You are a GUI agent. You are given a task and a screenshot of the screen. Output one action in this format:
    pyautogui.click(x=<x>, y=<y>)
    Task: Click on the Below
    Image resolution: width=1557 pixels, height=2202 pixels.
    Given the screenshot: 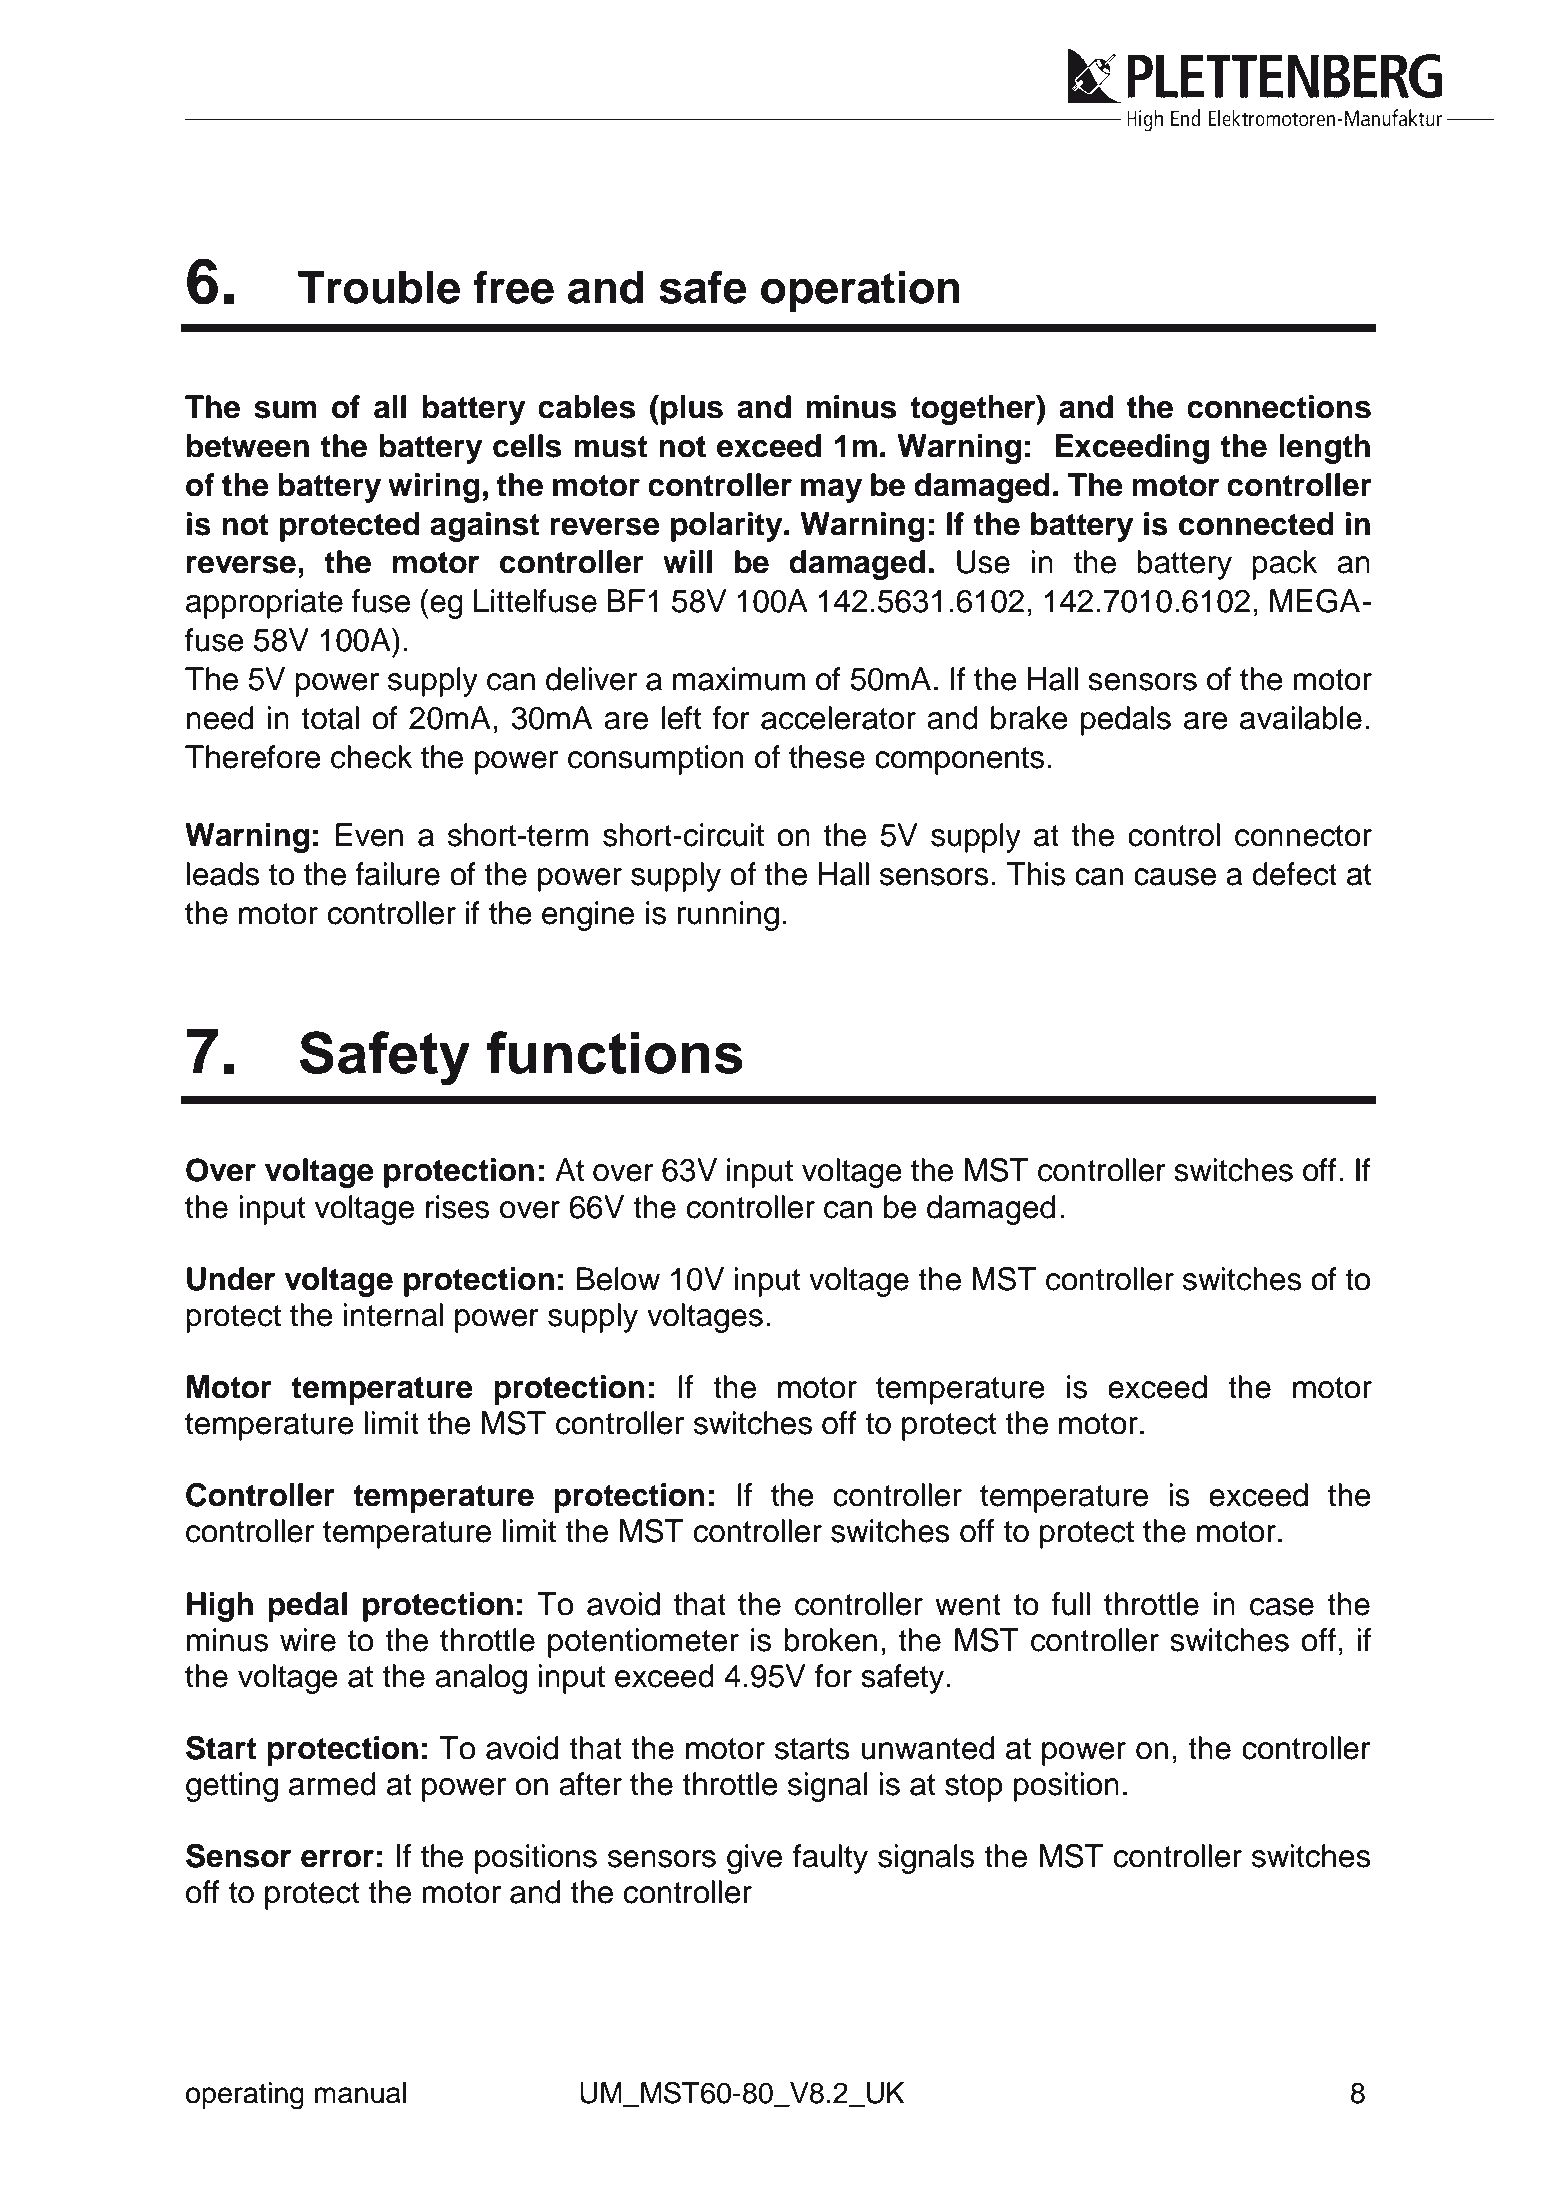 What is the action you would take?
    pyautogui.click(x=618, y=1279)
